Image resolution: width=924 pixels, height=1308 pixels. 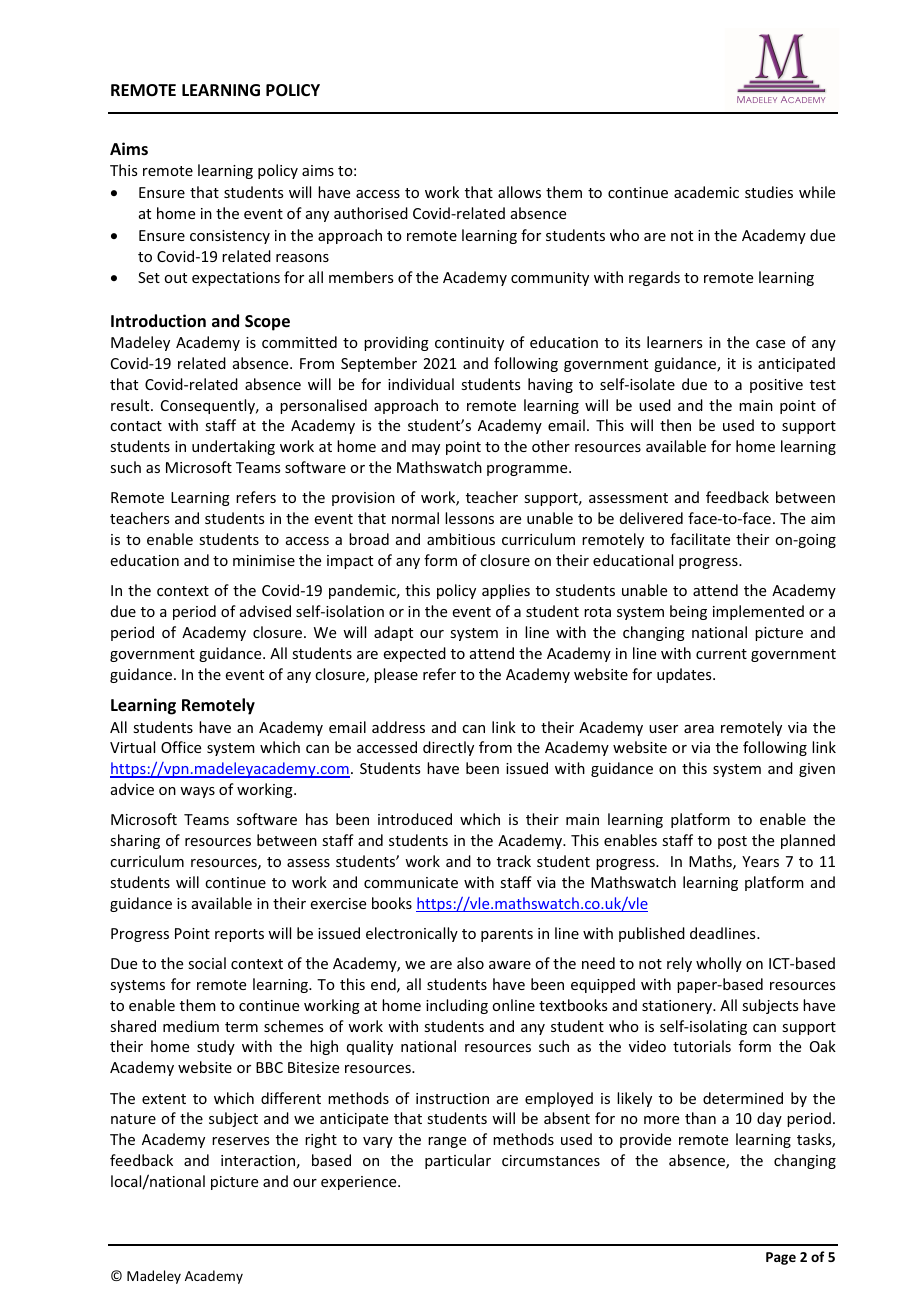 I want to click on directly, so click(x=448, y=748).
